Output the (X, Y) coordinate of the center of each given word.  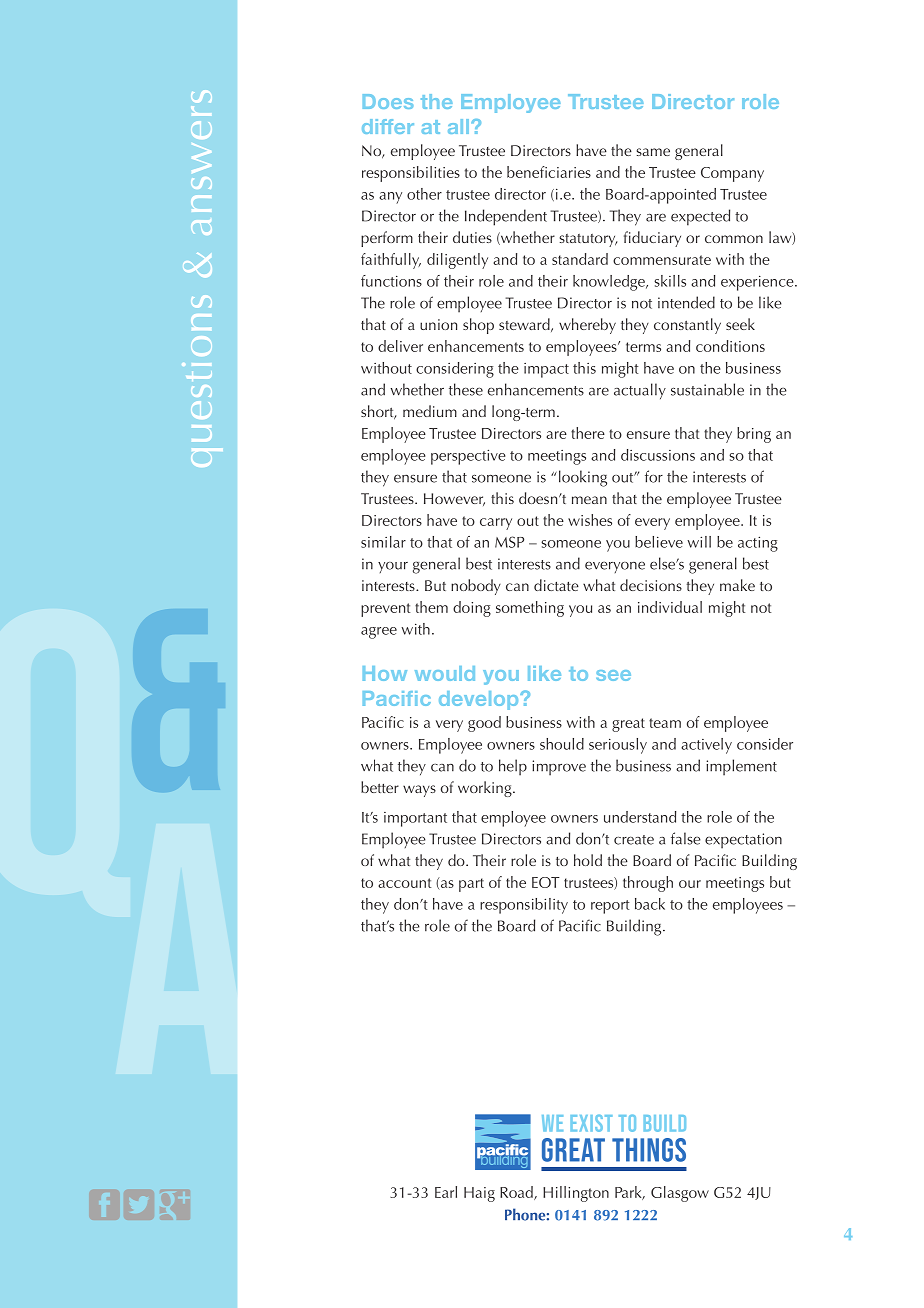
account (404, 883)
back (650, 904)
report (610, 907)
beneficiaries (549, 172)
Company (732, 174)
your (393, 567)
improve (559, 768)
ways (419, 791)
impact (546, 370)
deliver (400, 346)
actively (706, 746)
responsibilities (411, 174)
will (699, 542)
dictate (556, 585)
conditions (730, 346)
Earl (446, 1192)
